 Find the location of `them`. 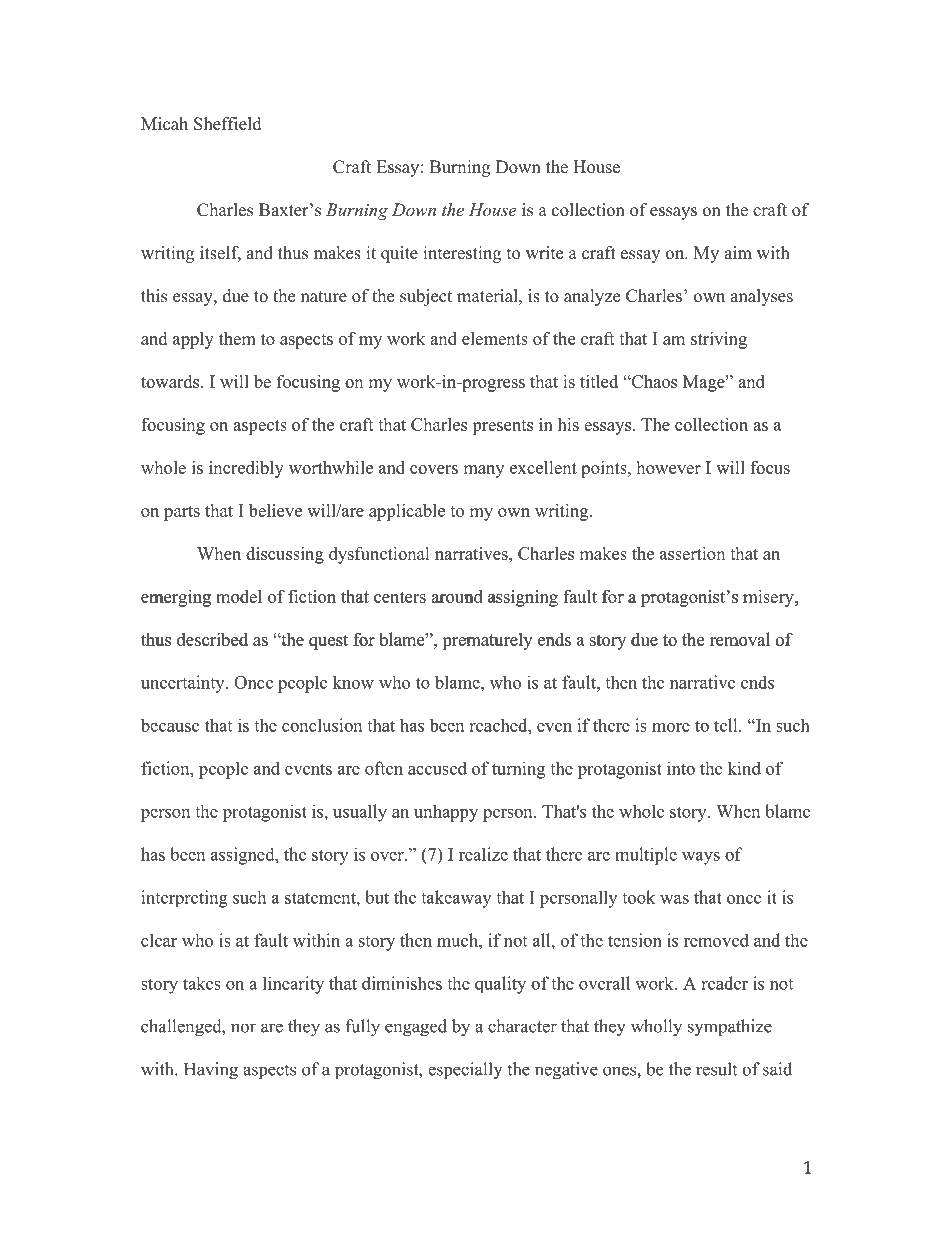

them is located at coordinates (237, 338).
